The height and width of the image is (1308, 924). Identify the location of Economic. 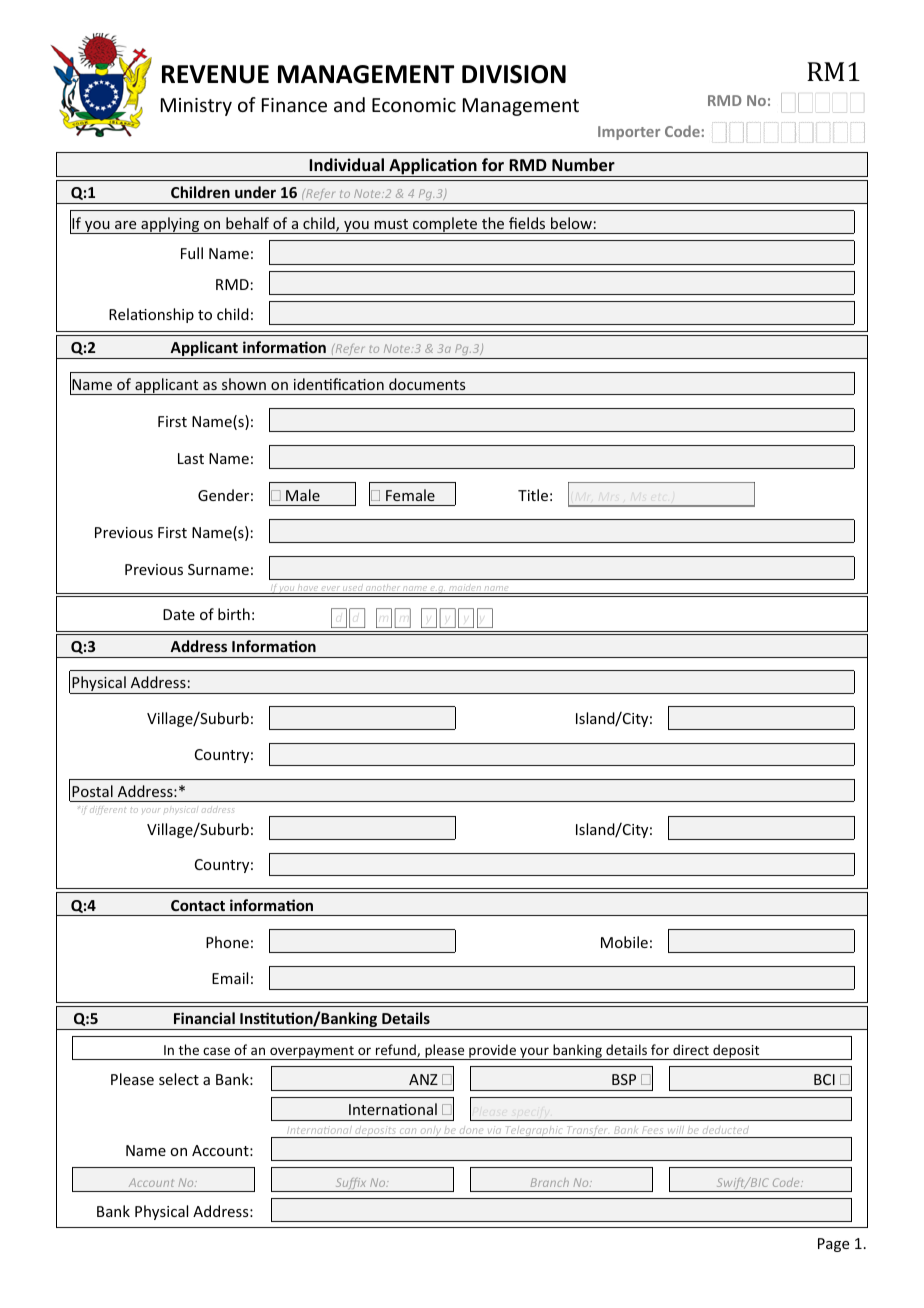
(414, 105).
